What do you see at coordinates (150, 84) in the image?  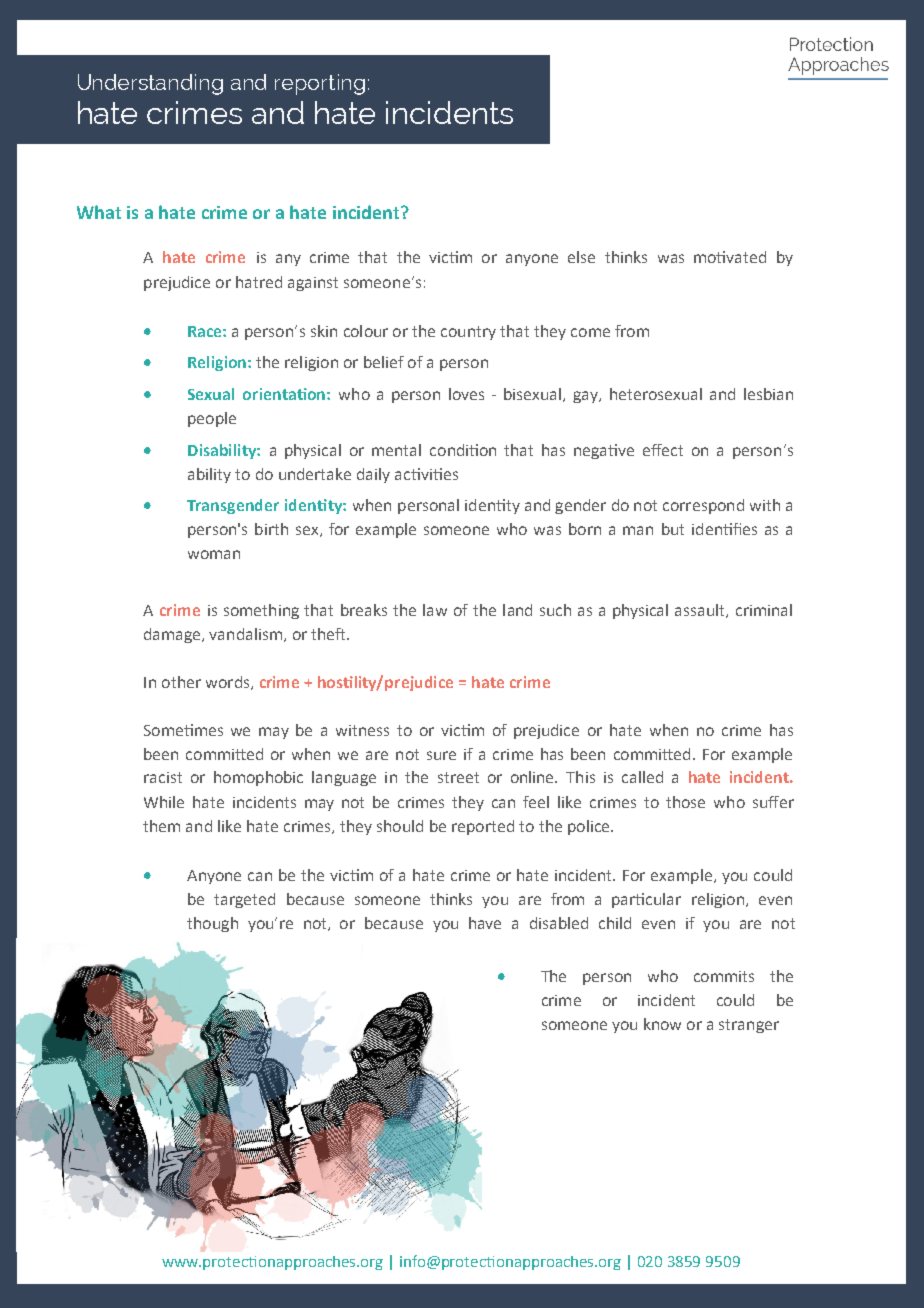 I see `Understanding` at bounding box center [150, 84].
